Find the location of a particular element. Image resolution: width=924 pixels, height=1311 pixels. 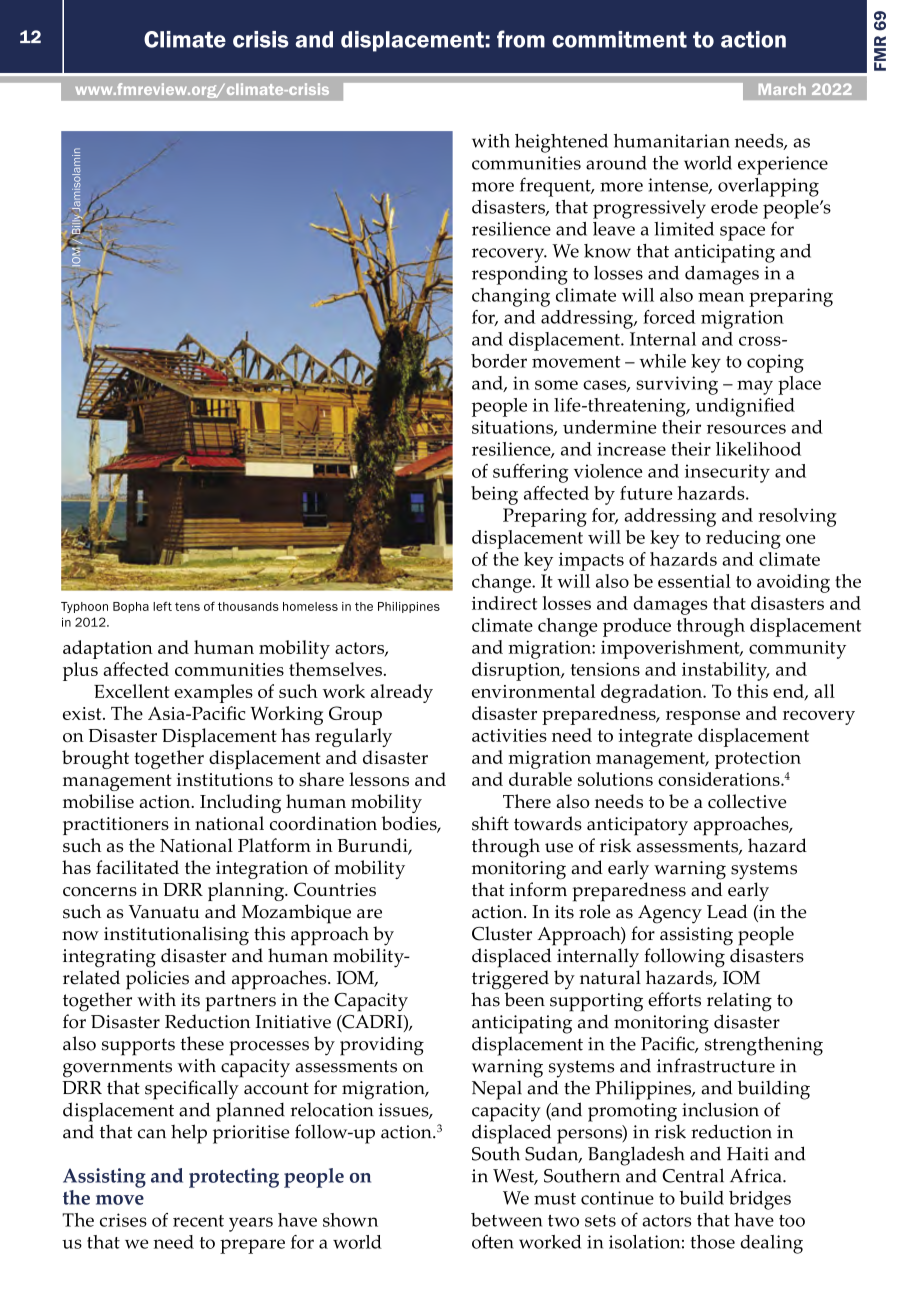

instability is located at coordinates (725, 671).
